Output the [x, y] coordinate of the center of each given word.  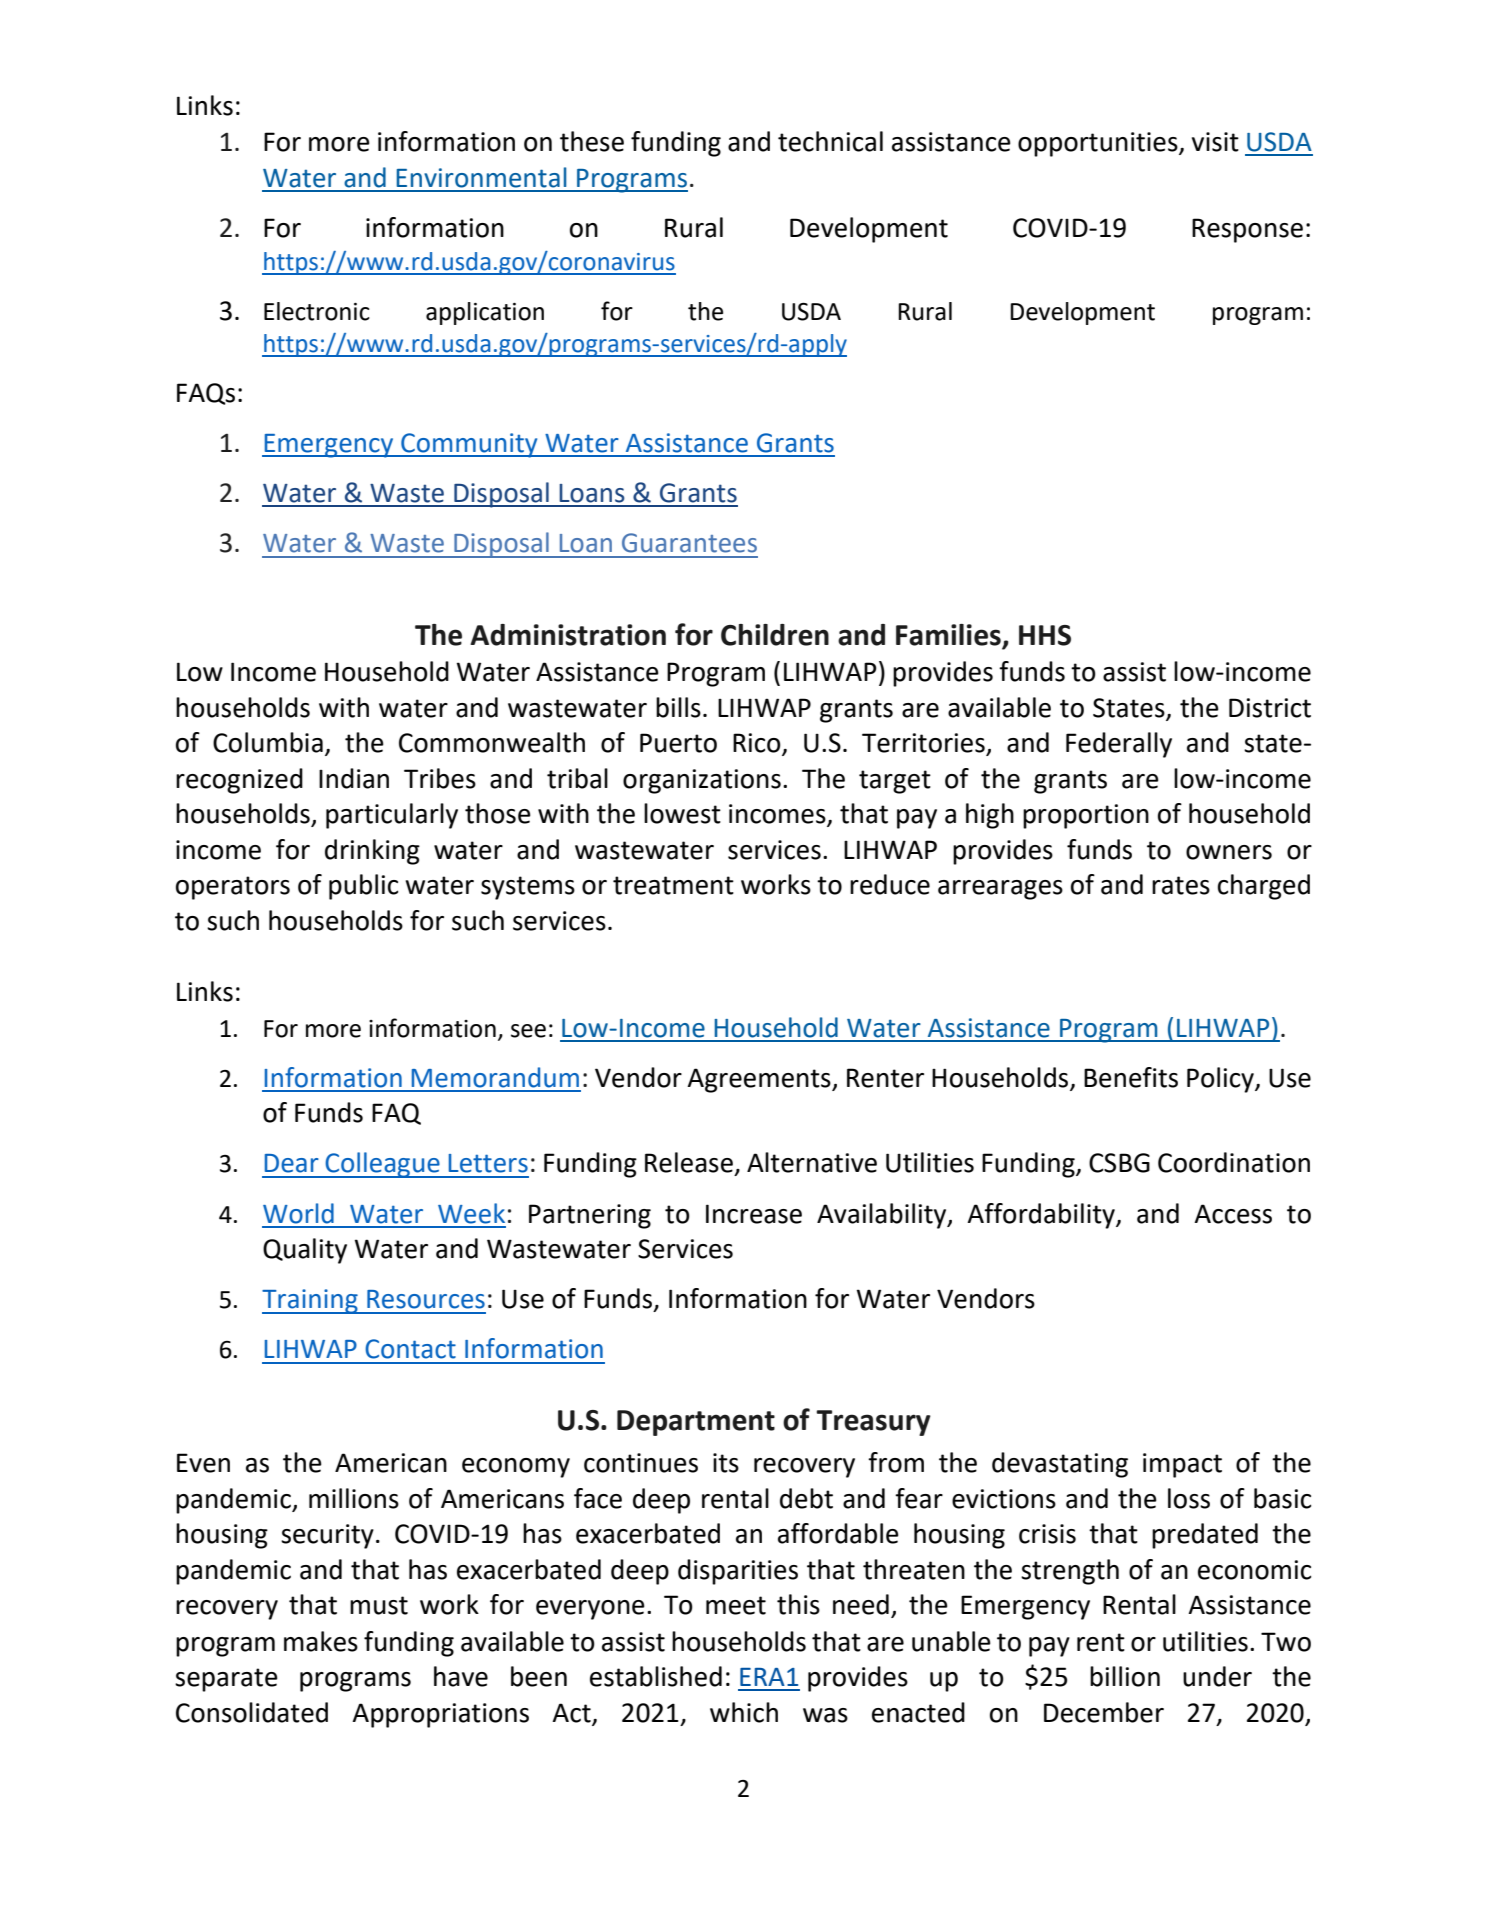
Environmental [481, 177]
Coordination [1234, 1162]
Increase [754, 1214]
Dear [292, 1163]
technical [830, 141]
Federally [1119, 745]
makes [321, 1641]
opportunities [1099, 144]
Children [775, 635]
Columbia [268, 742]
